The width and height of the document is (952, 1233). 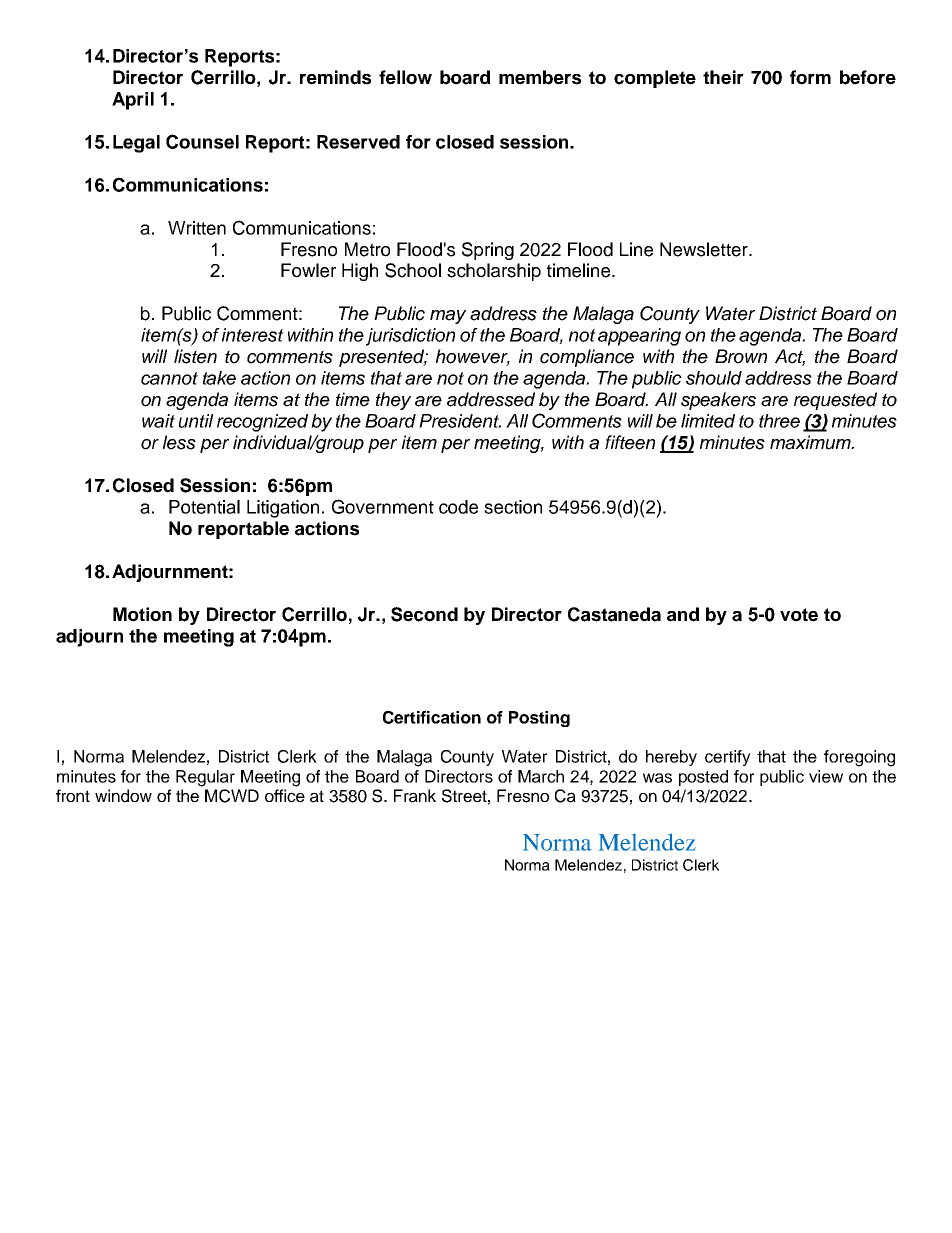 What do you see at coordinates (541, 776) in the document?
I see `March` at bounding box center [541, 776].
